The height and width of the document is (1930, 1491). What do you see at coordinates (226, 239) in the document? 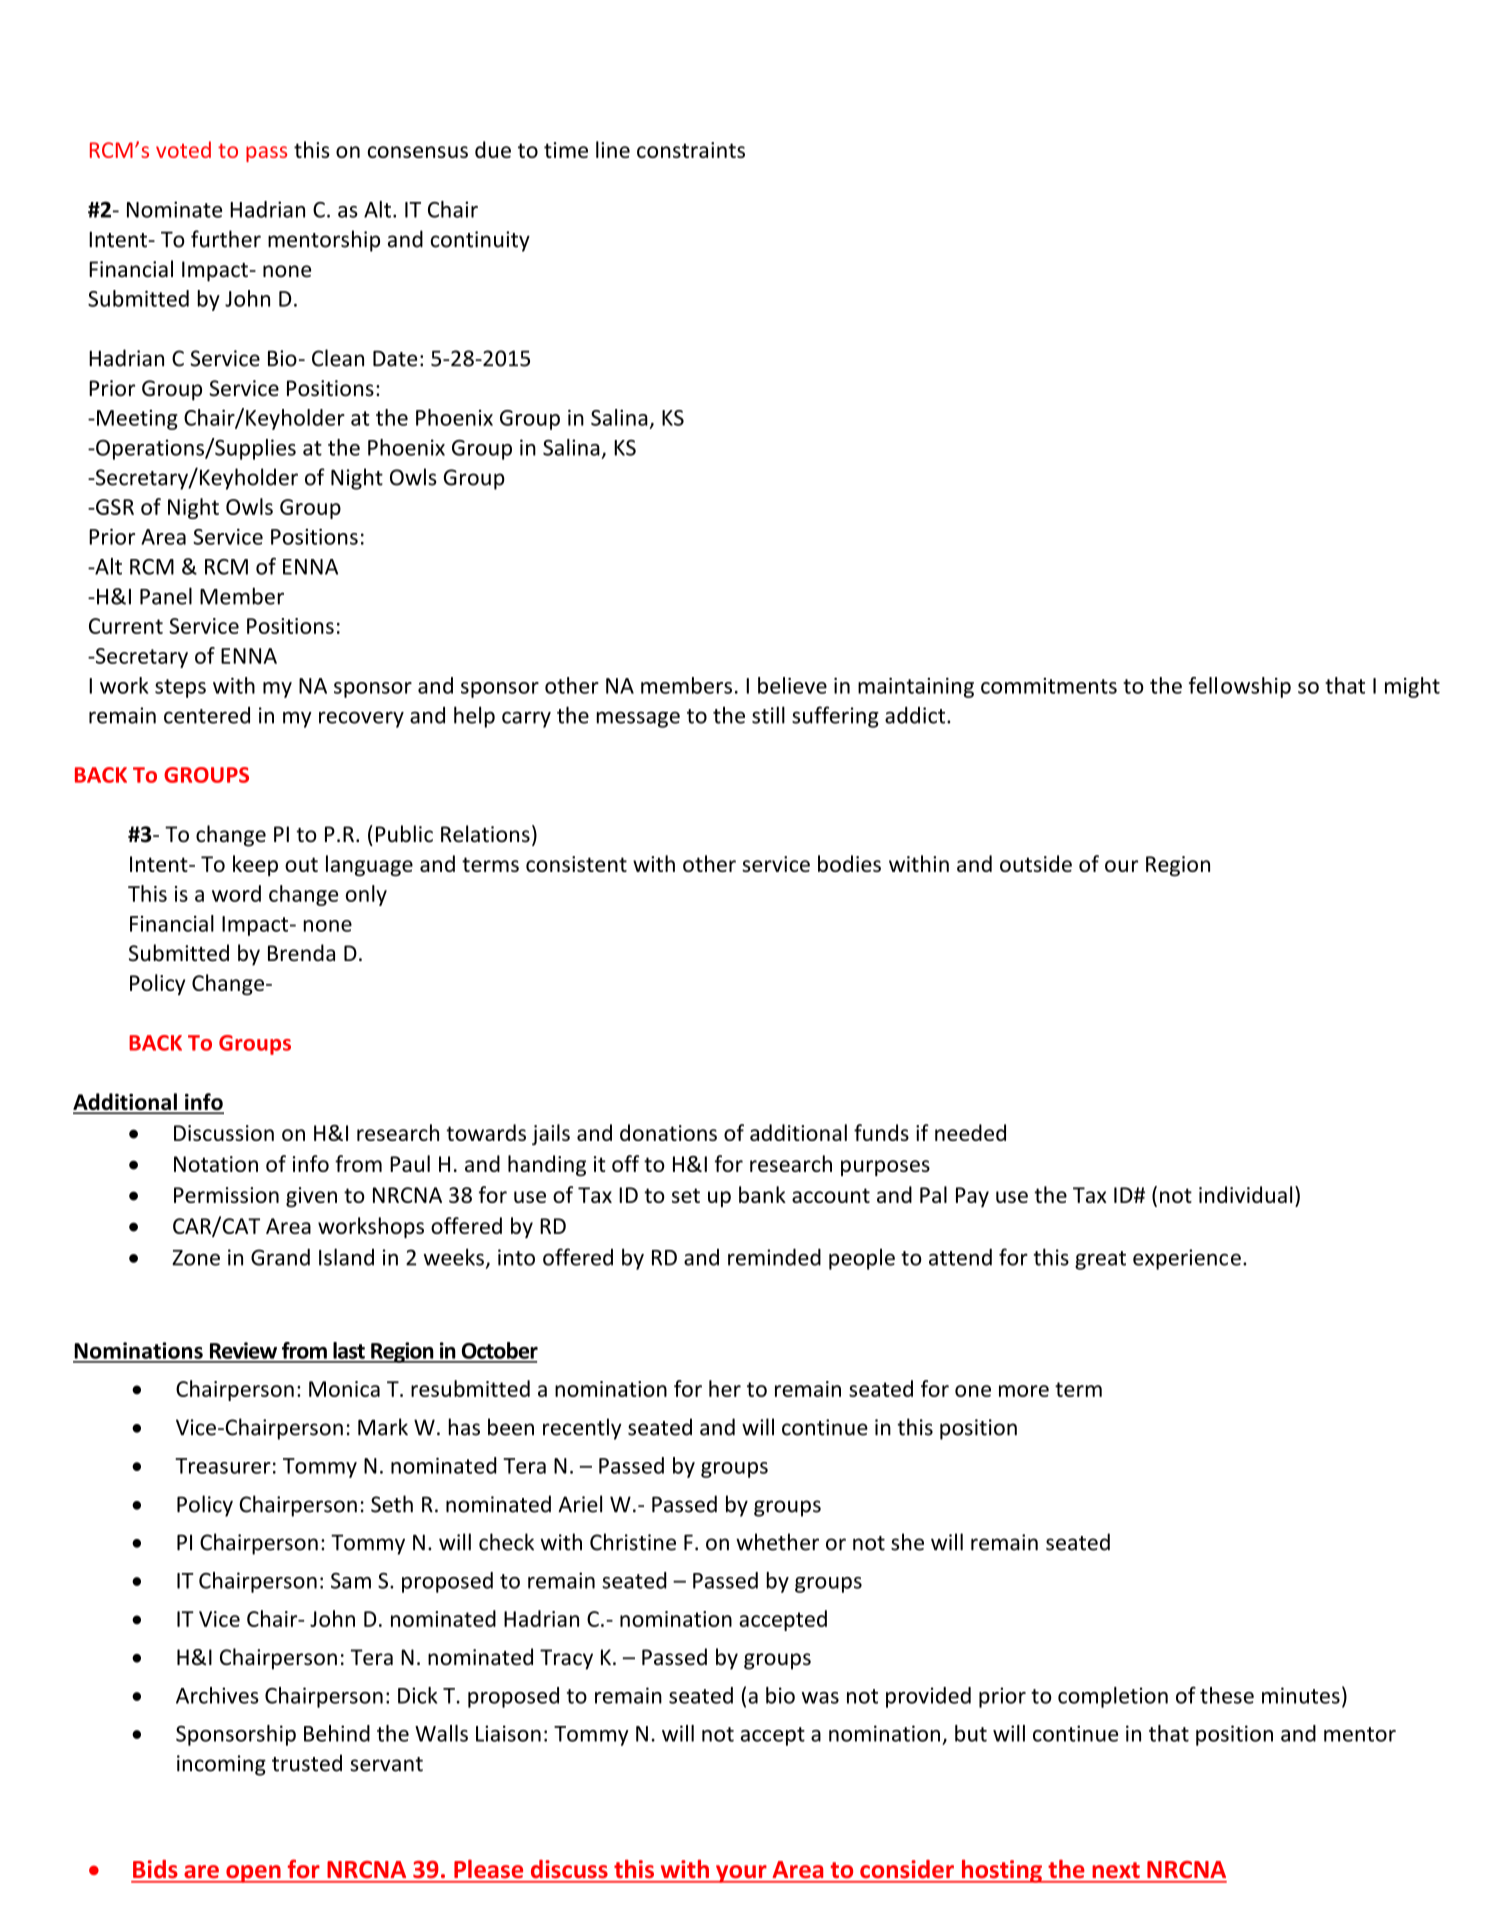
I see `further` at bounding box center [226, 239].
